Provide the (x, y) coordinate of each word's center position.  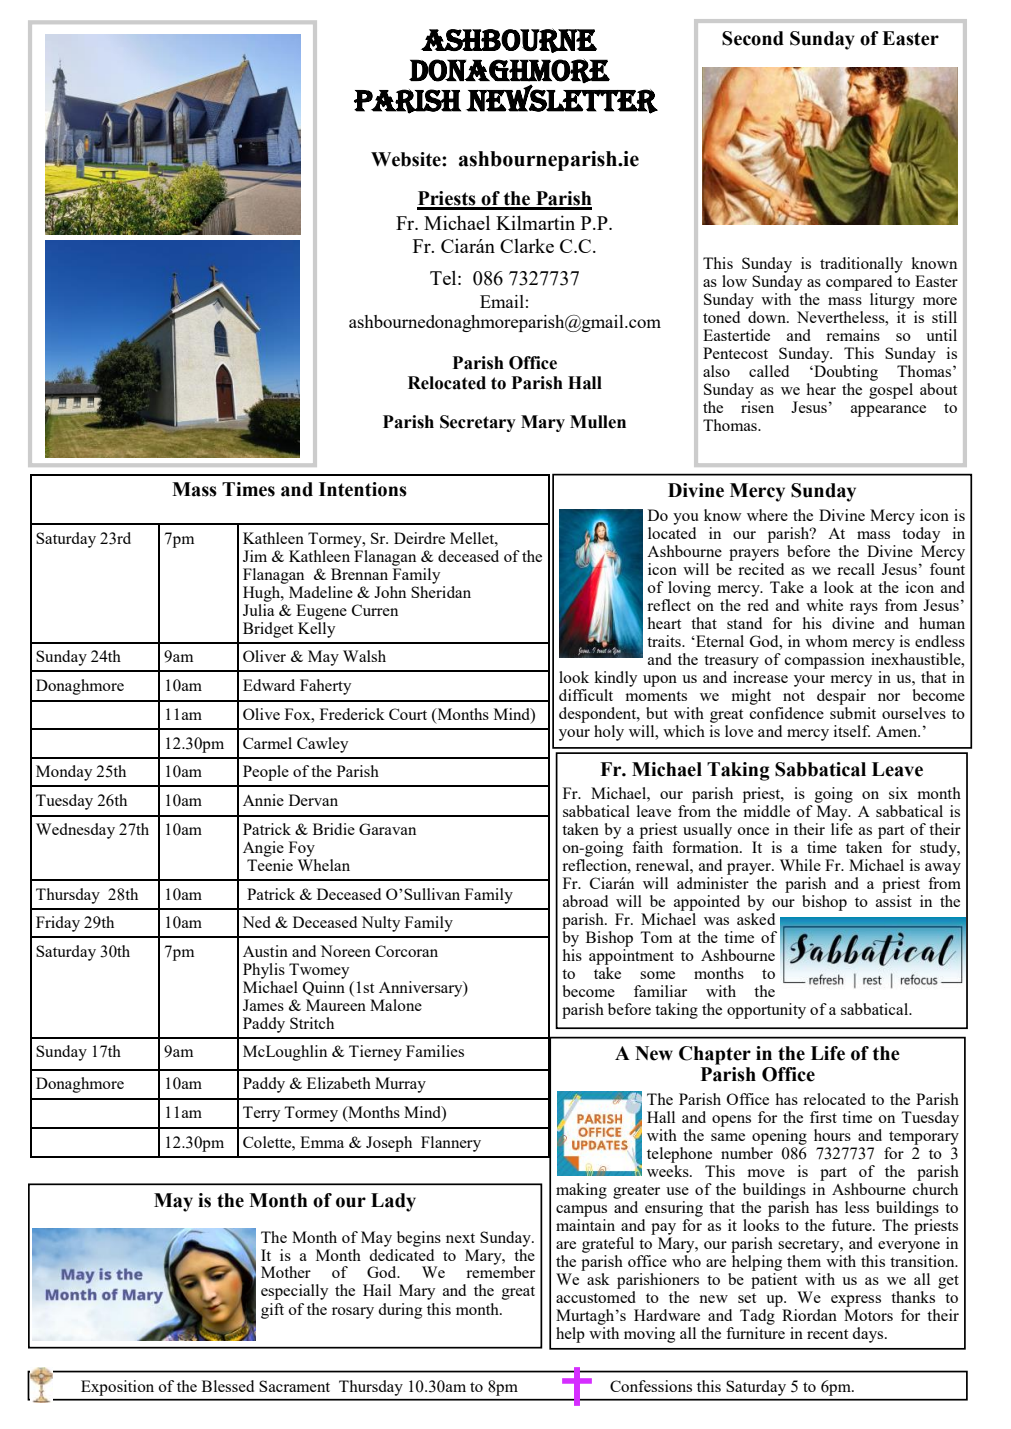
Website (407, 159)
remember (500, 1271)
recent (827, 1334)
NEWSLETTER (562, 99)
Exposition (117, 1388)
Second (753, 38)
